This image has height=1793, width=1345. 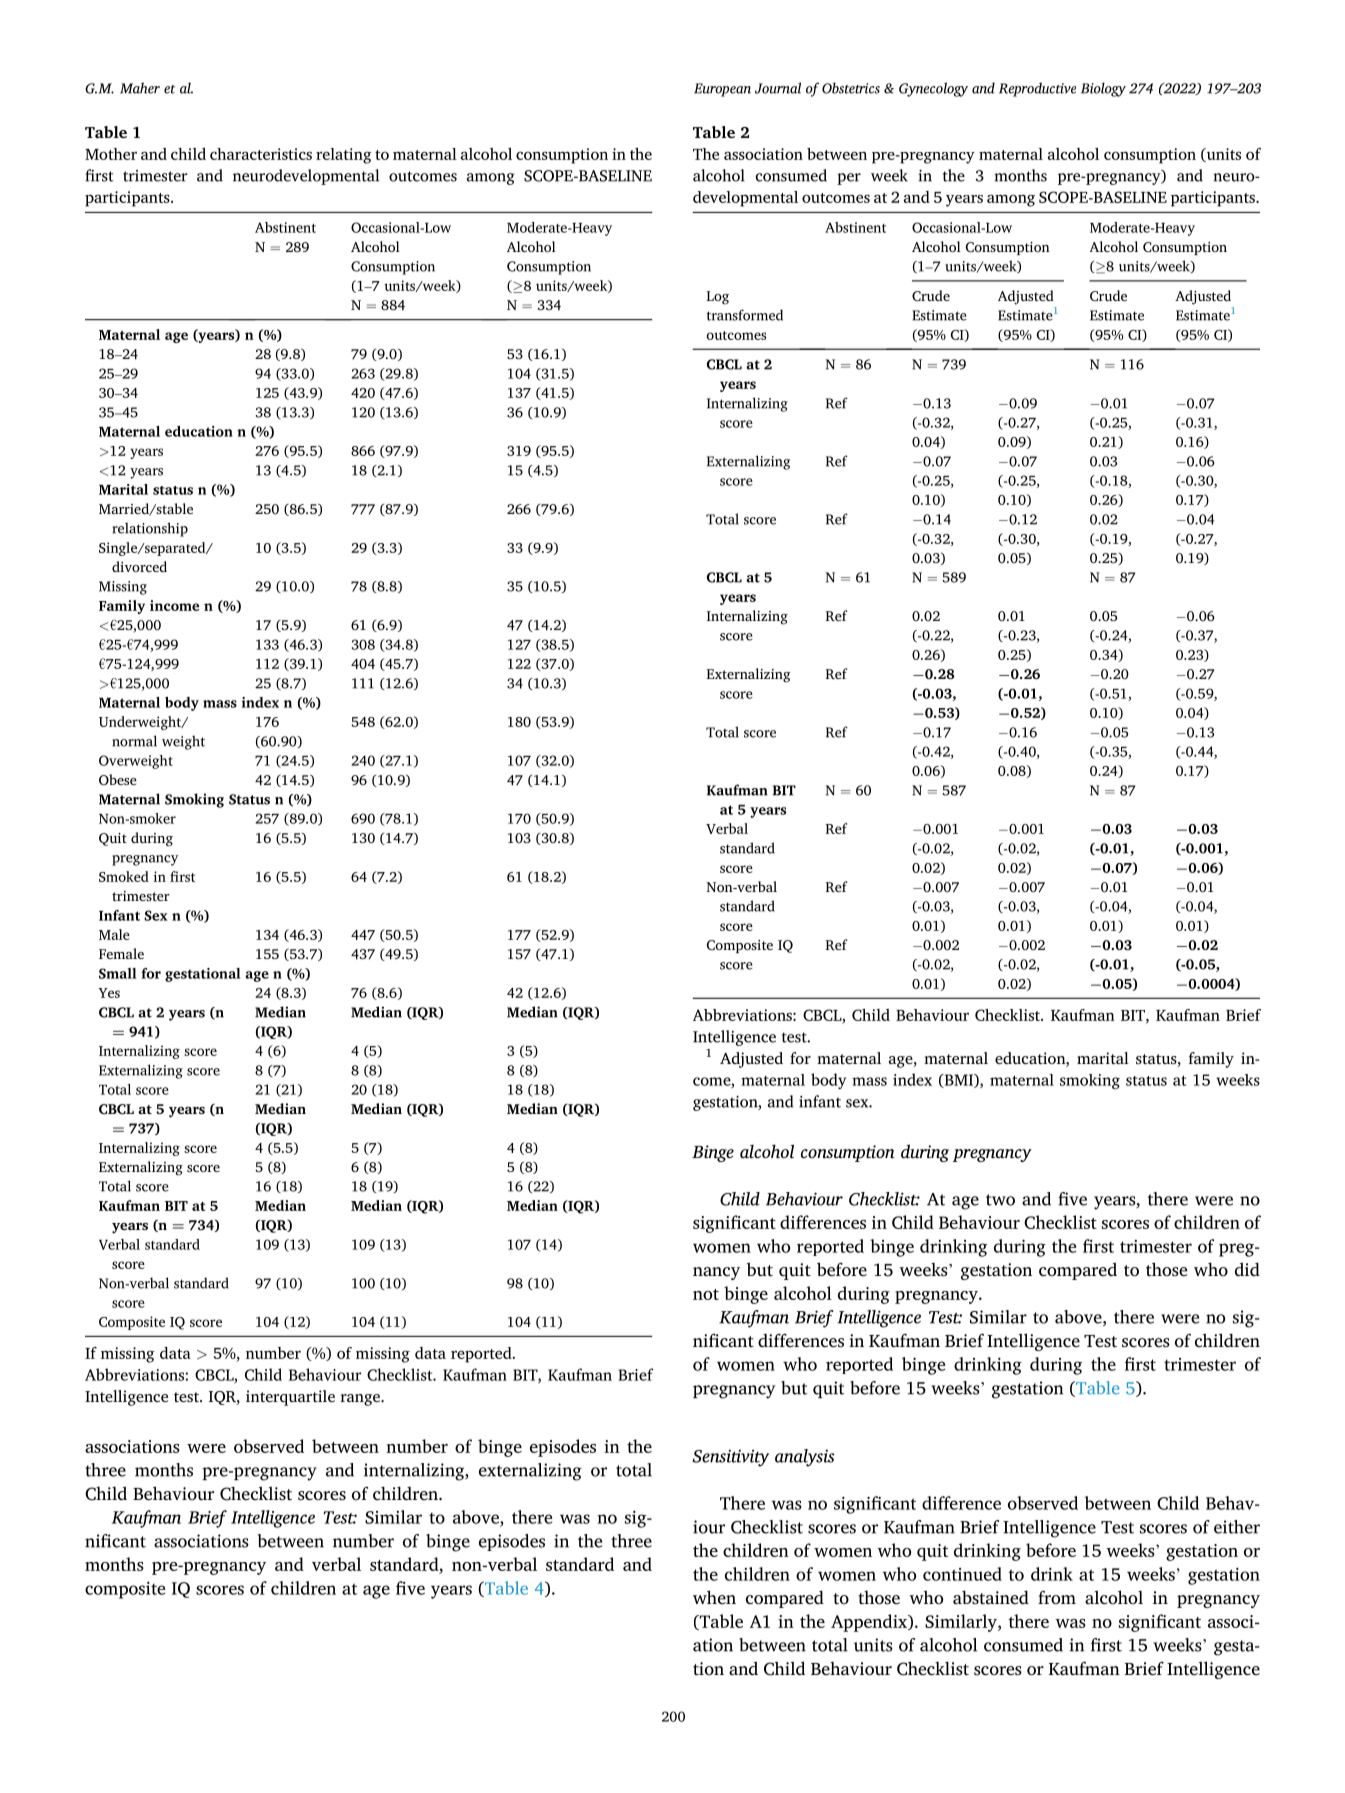 I want to click on divorced, so click(x=139, y=566).
